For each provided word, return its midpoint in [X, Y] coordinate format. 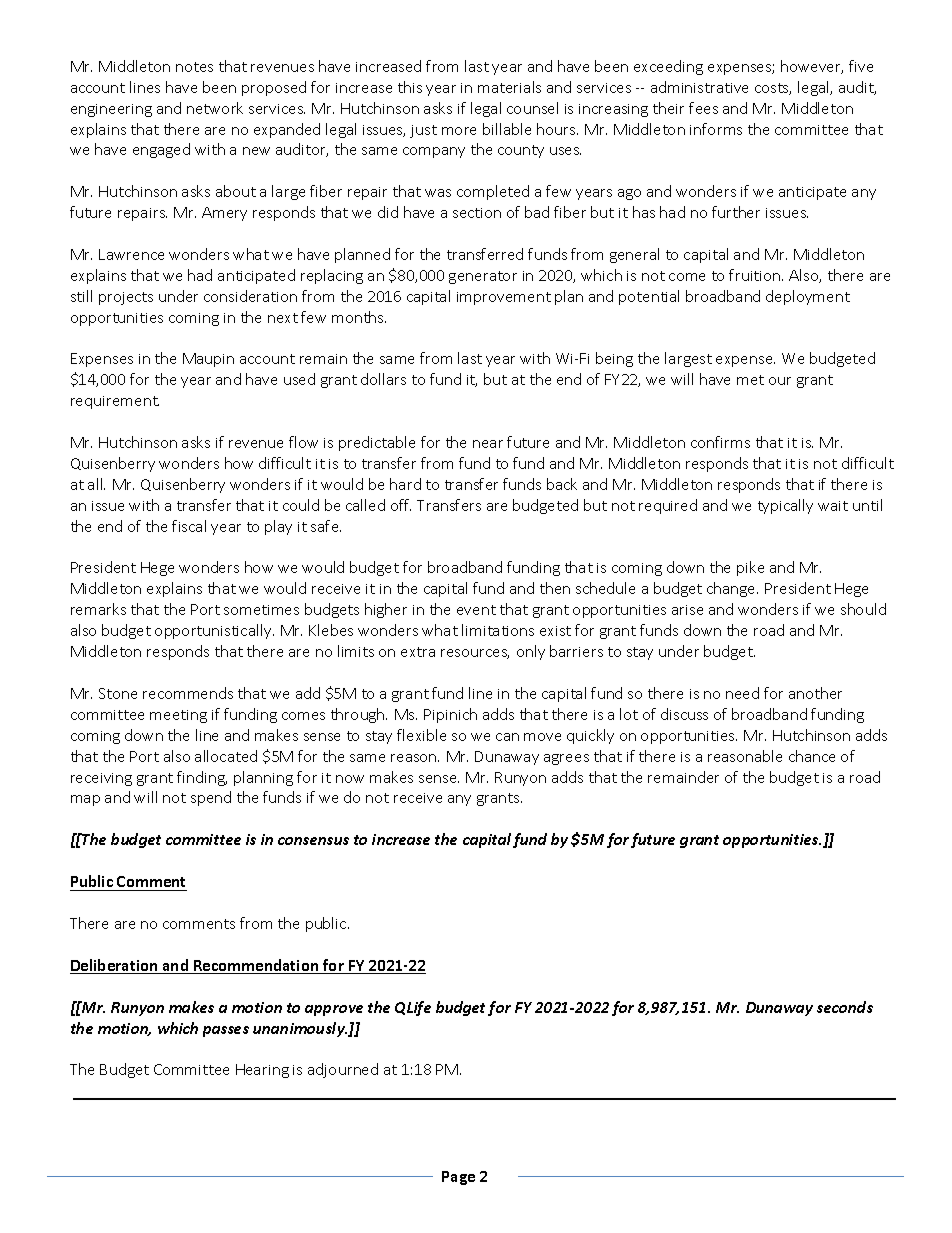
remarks [98, 609]
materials [509, 87]
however [812, 67]
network [215, 108]
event [476, 610]
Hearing [262, 1071]
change [732, 589]
